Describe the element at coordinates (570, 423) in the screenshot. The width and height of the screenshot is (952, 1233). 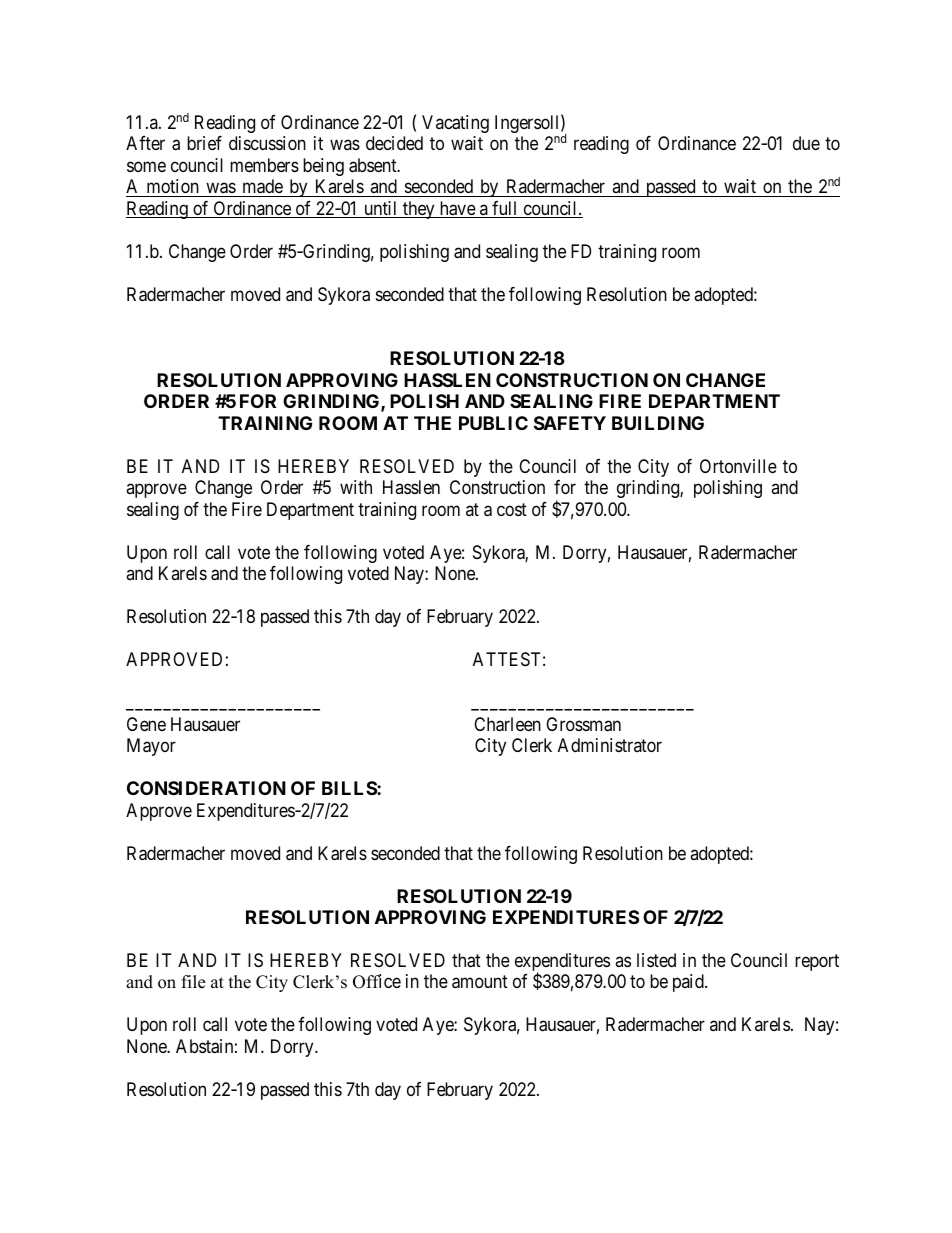
I see `SAFETY` at that location.
